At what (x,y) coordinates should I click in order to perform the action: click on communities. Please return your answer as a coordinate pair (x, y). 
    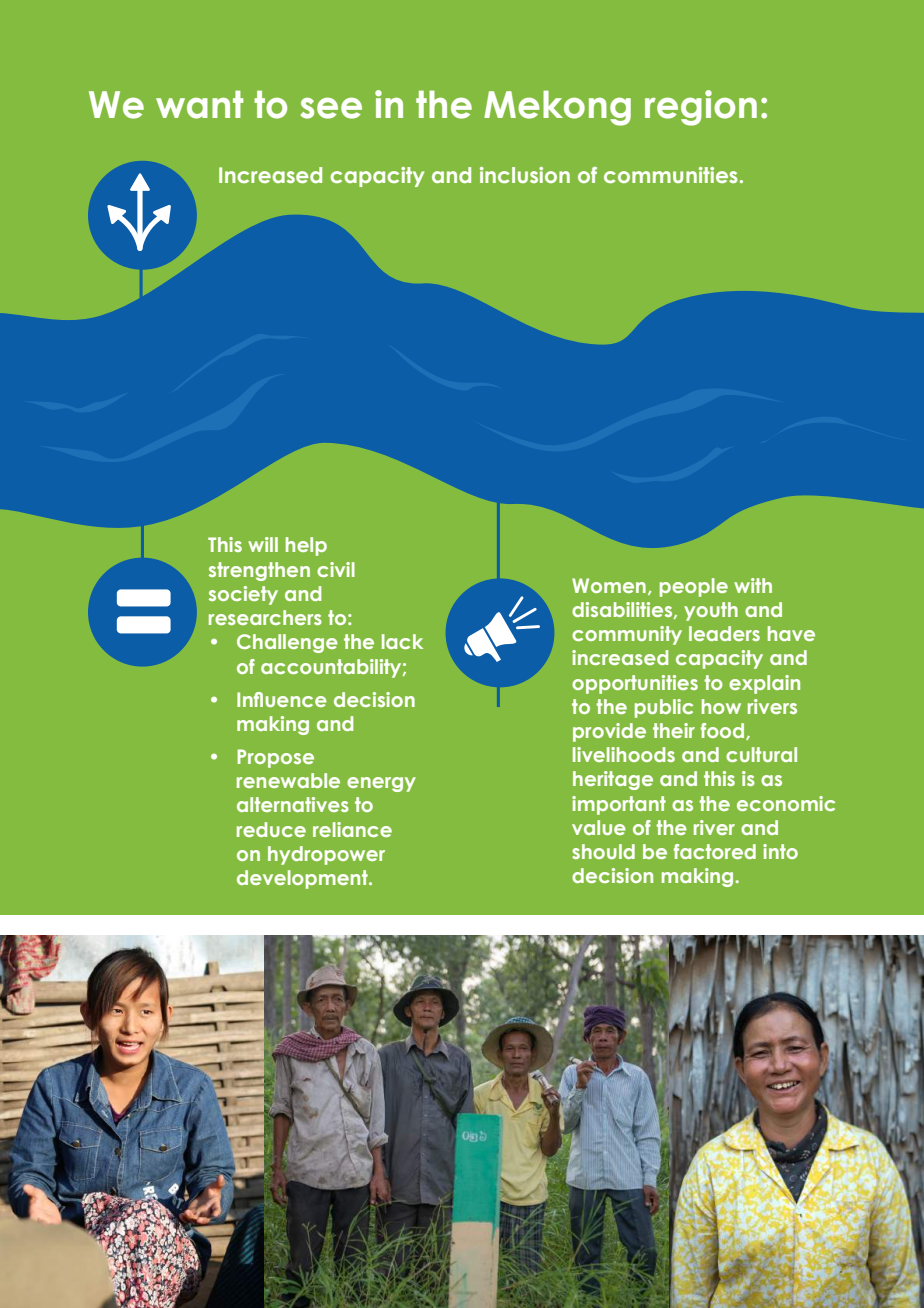
    Looking at the image, I should click on (671, 175).
